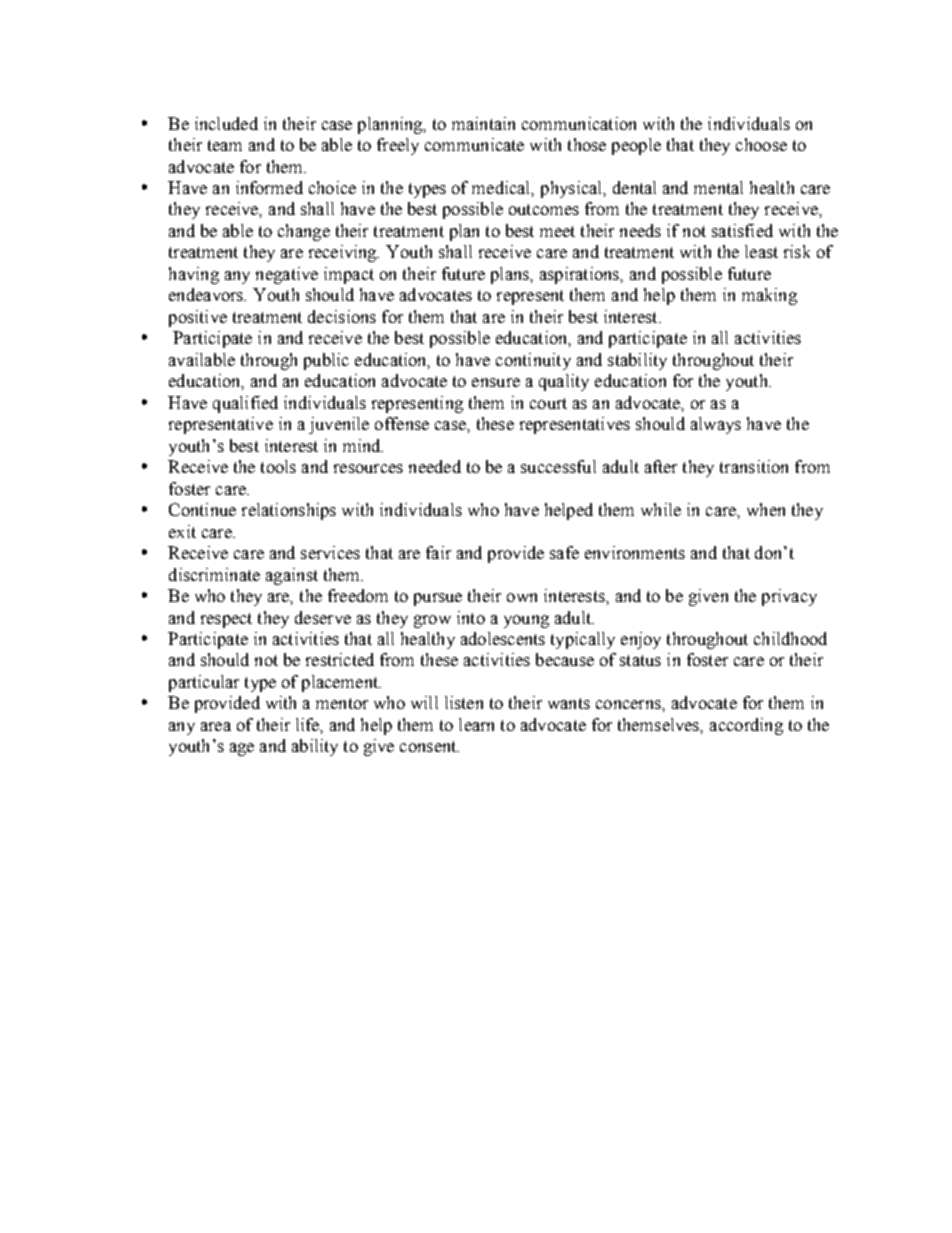 This screenshot has height=1233, width=952. Describe the element at coordinates (716, 425) in the screenshot. I see `always` at that location.
